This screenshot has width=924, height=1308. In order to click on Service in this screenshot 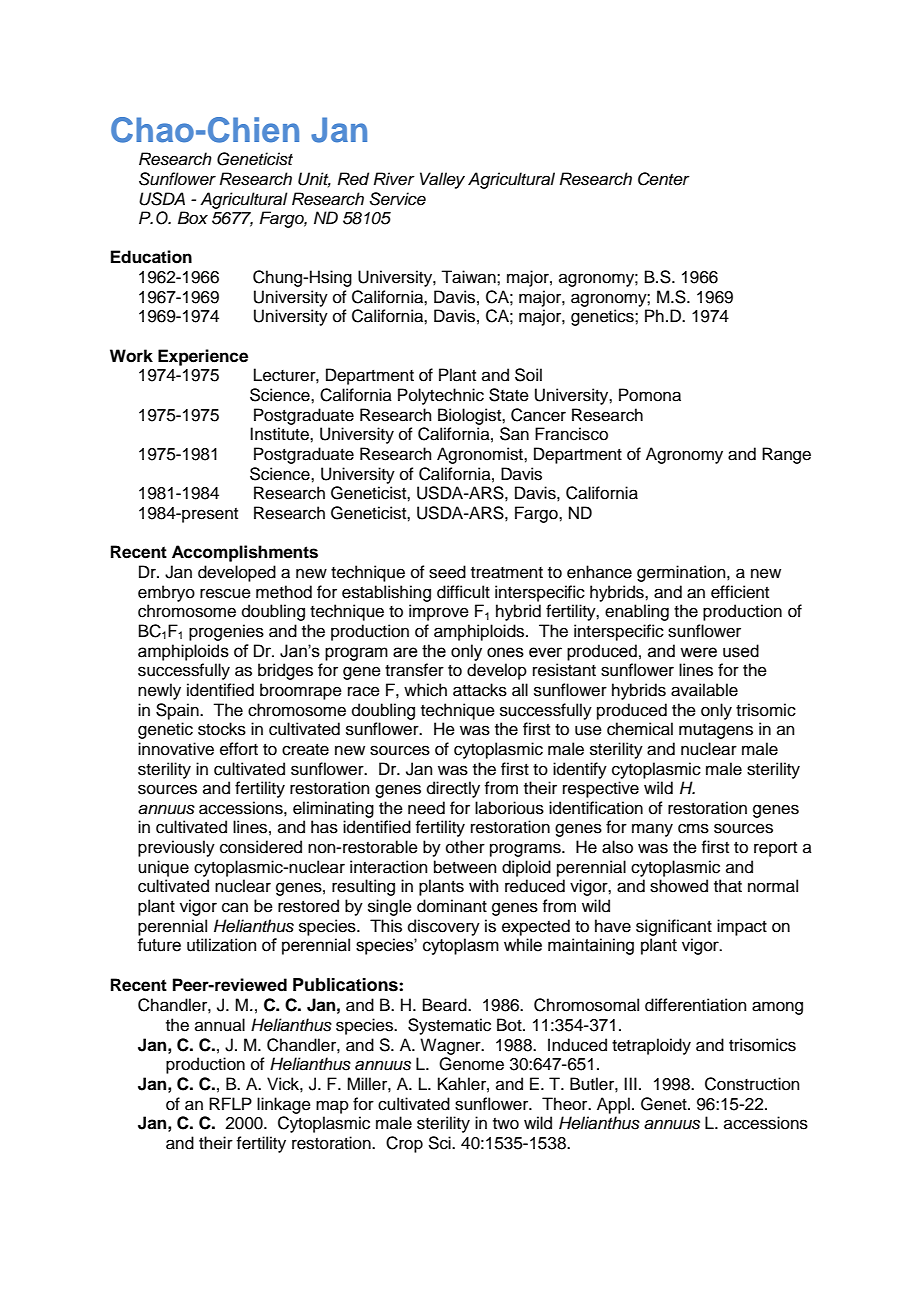, I will do `click(398, 199)`.
